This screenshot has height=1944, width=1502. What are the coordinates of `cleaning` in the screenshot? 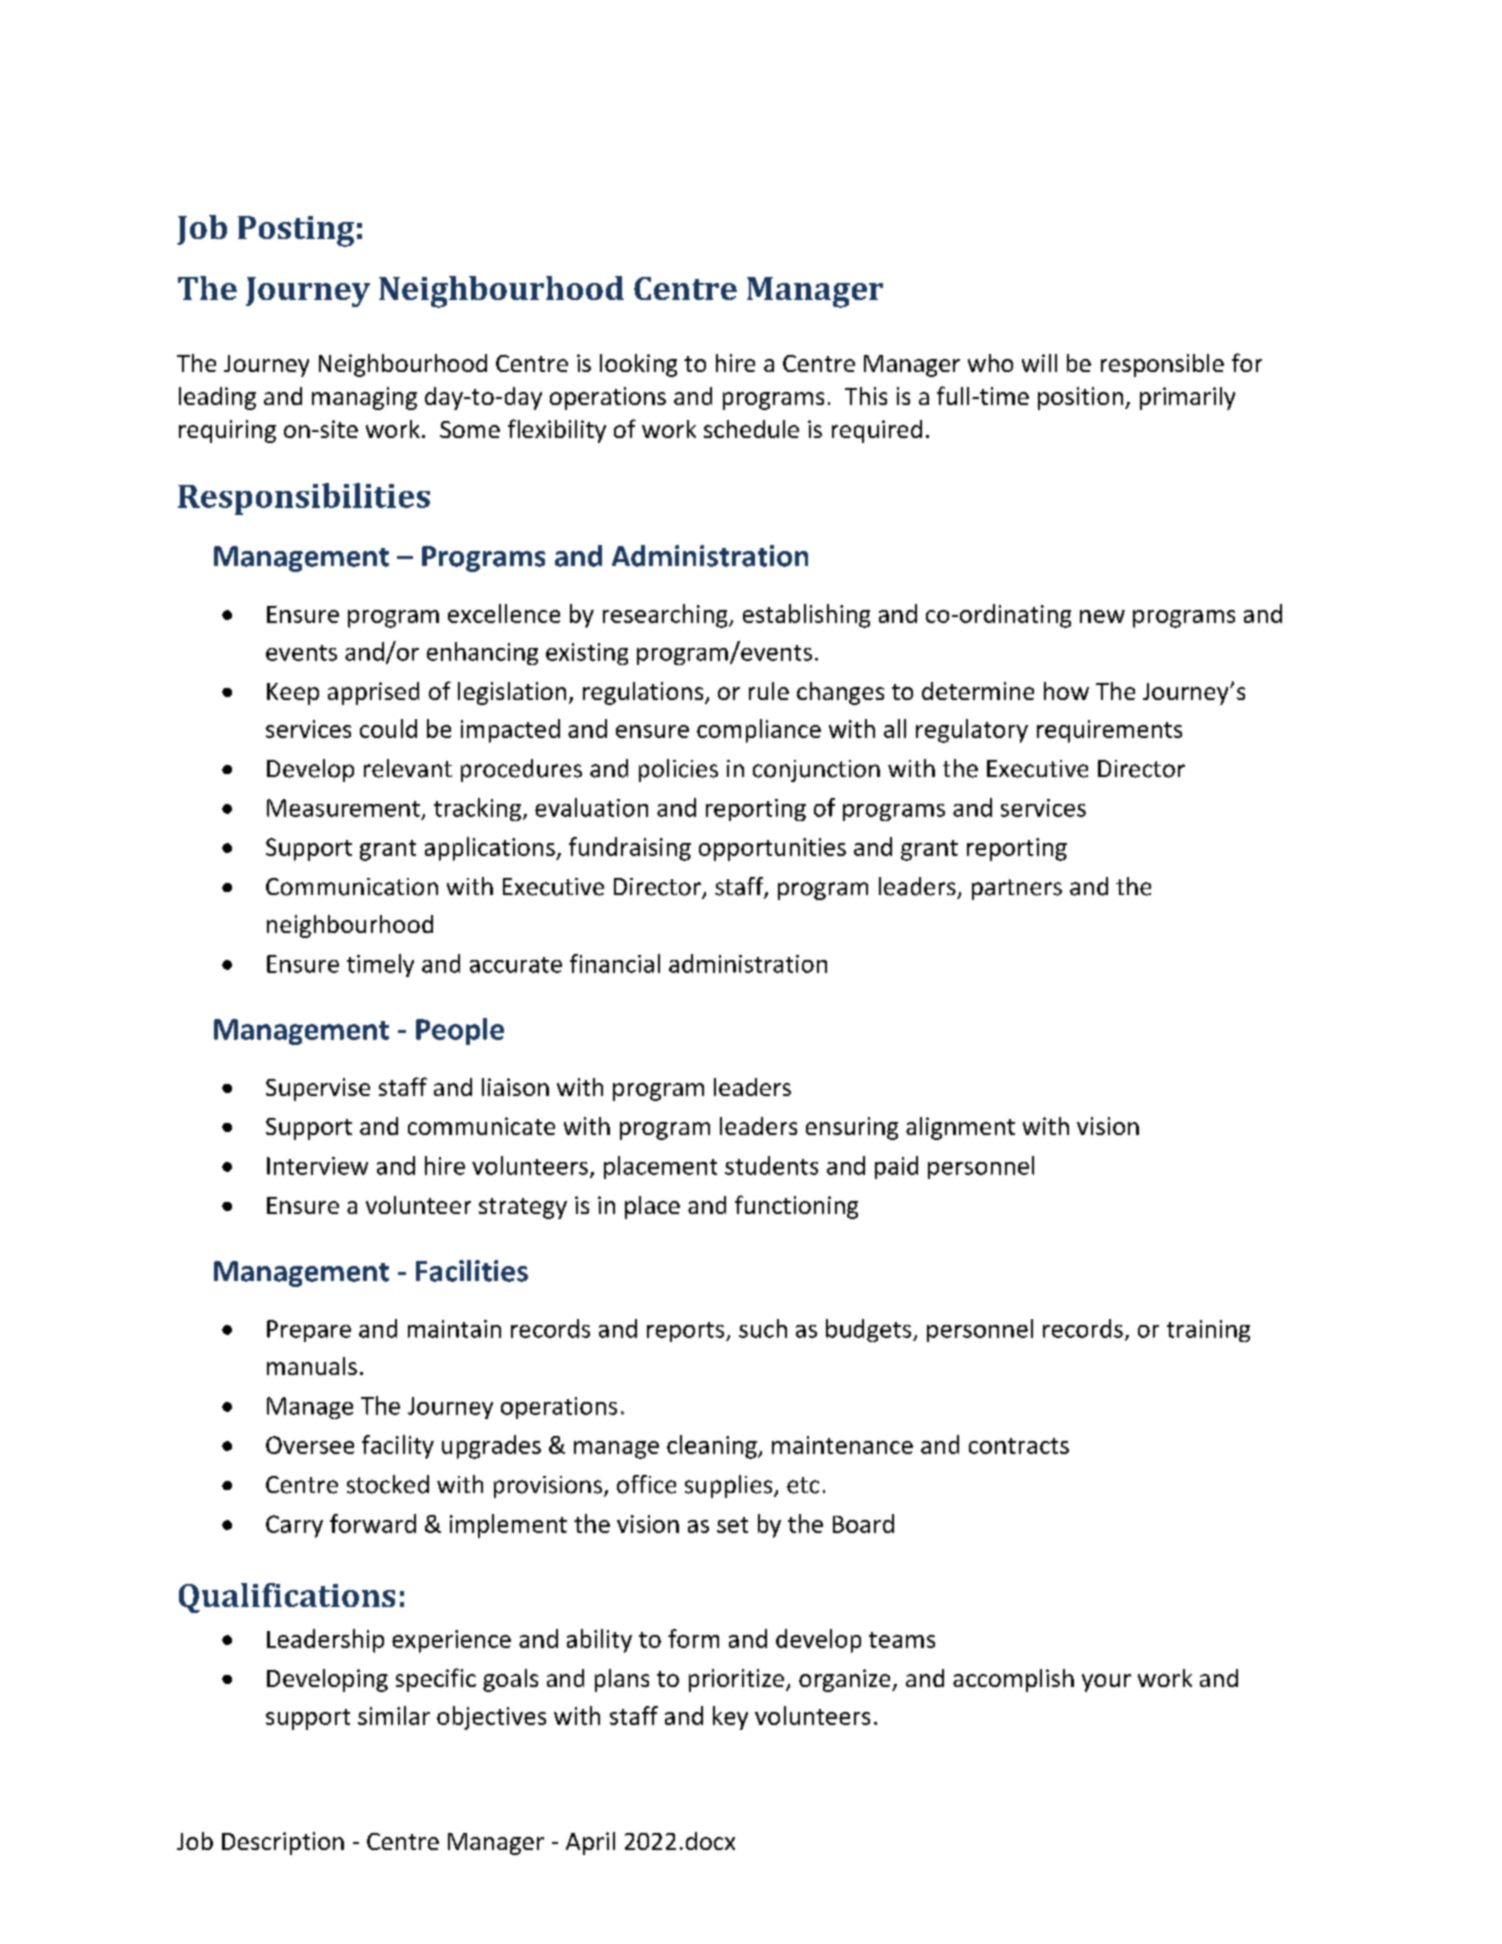 It's located at (713, 1447).
